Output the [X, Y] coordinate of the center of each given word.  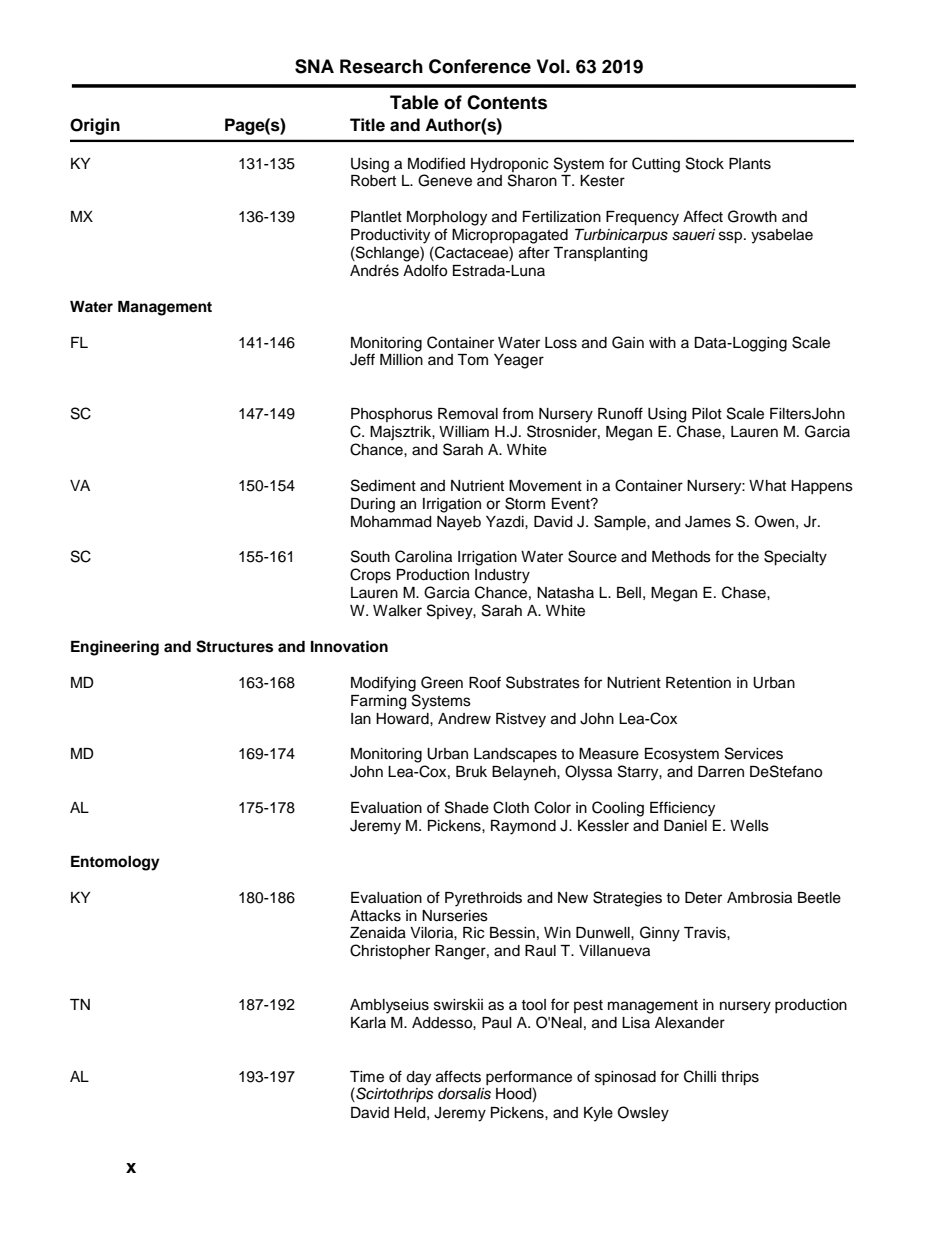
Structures [234, 646]
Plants [750, 164]
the [748, 557]
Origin [95, 126]
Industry [502, 576]
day [418, 1078]
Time [367, 1077]
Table [414, 102]
